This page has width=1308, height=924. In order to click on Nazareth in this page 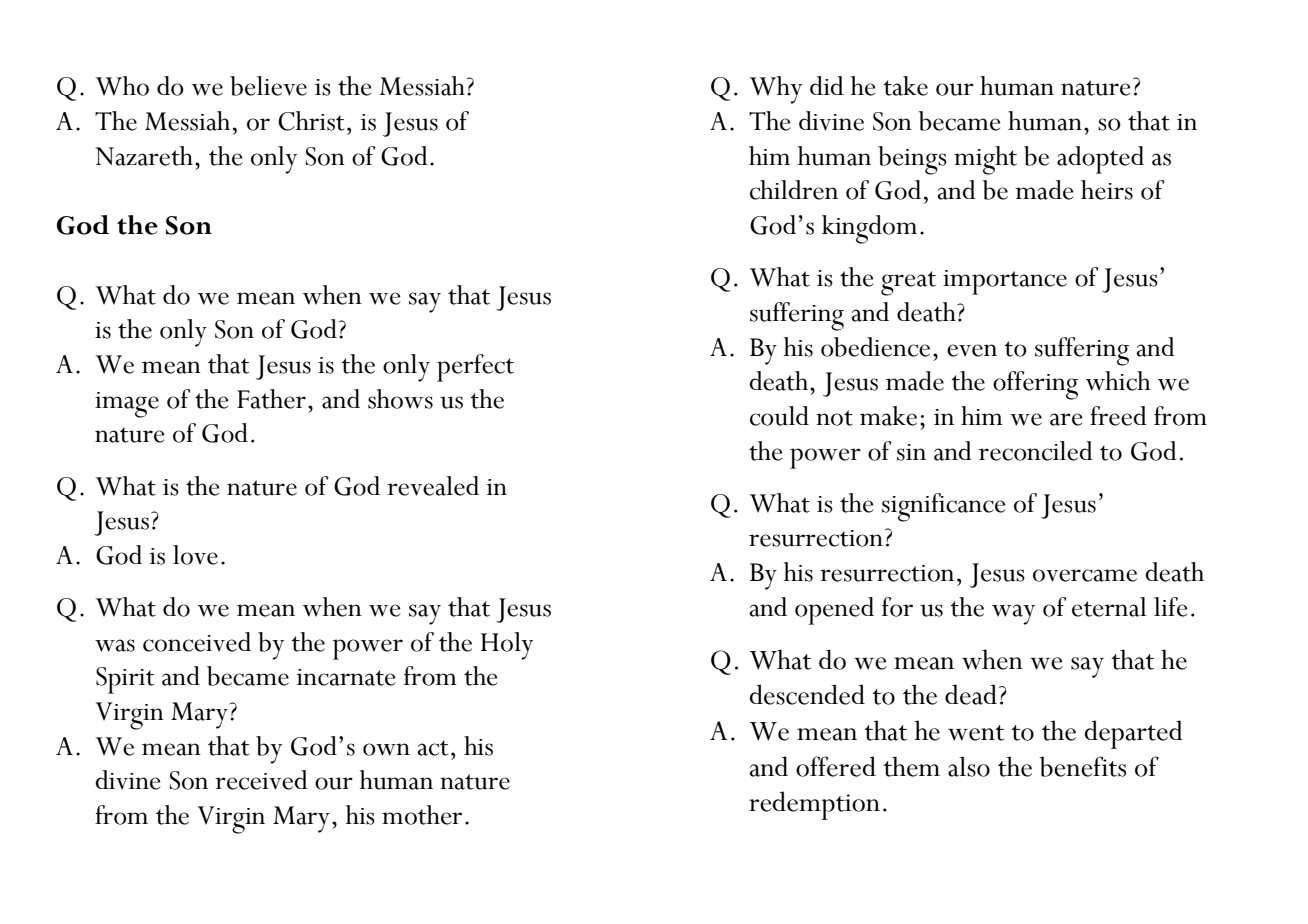, I will do `click(145, 156)`.
